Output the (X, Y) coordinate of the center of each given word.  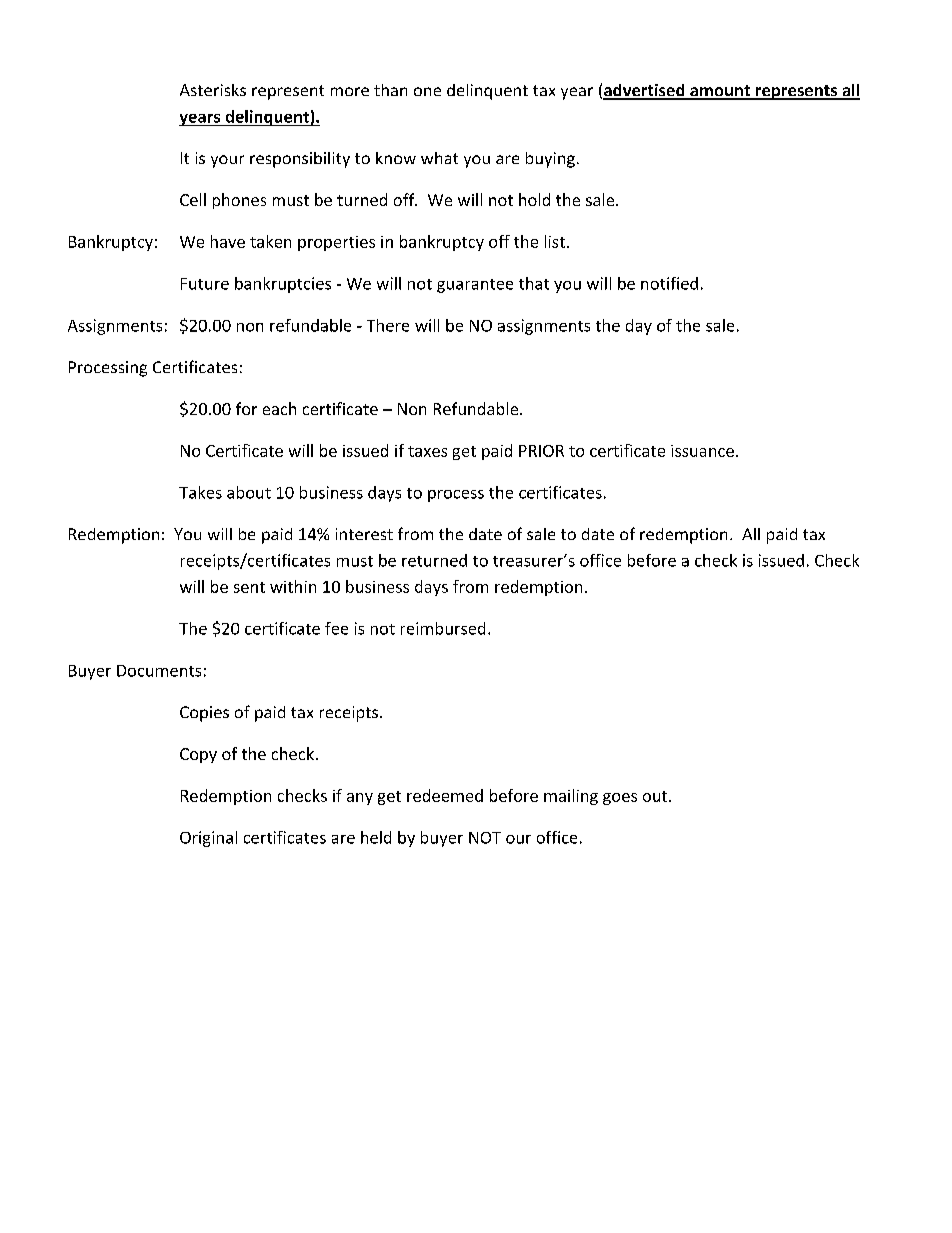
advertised (645, 91)
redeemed (445, 795)
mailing (571, 797)
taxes (427, 451)
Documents (159, 671)
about (249, 492)
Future (205, 284)
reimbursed (443, 628)
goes (620, 799)
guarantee (475, 286)
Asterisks (213, 90)
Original (208, 839)
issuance (702, 451)
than (390, 90)
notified (669, 283)
